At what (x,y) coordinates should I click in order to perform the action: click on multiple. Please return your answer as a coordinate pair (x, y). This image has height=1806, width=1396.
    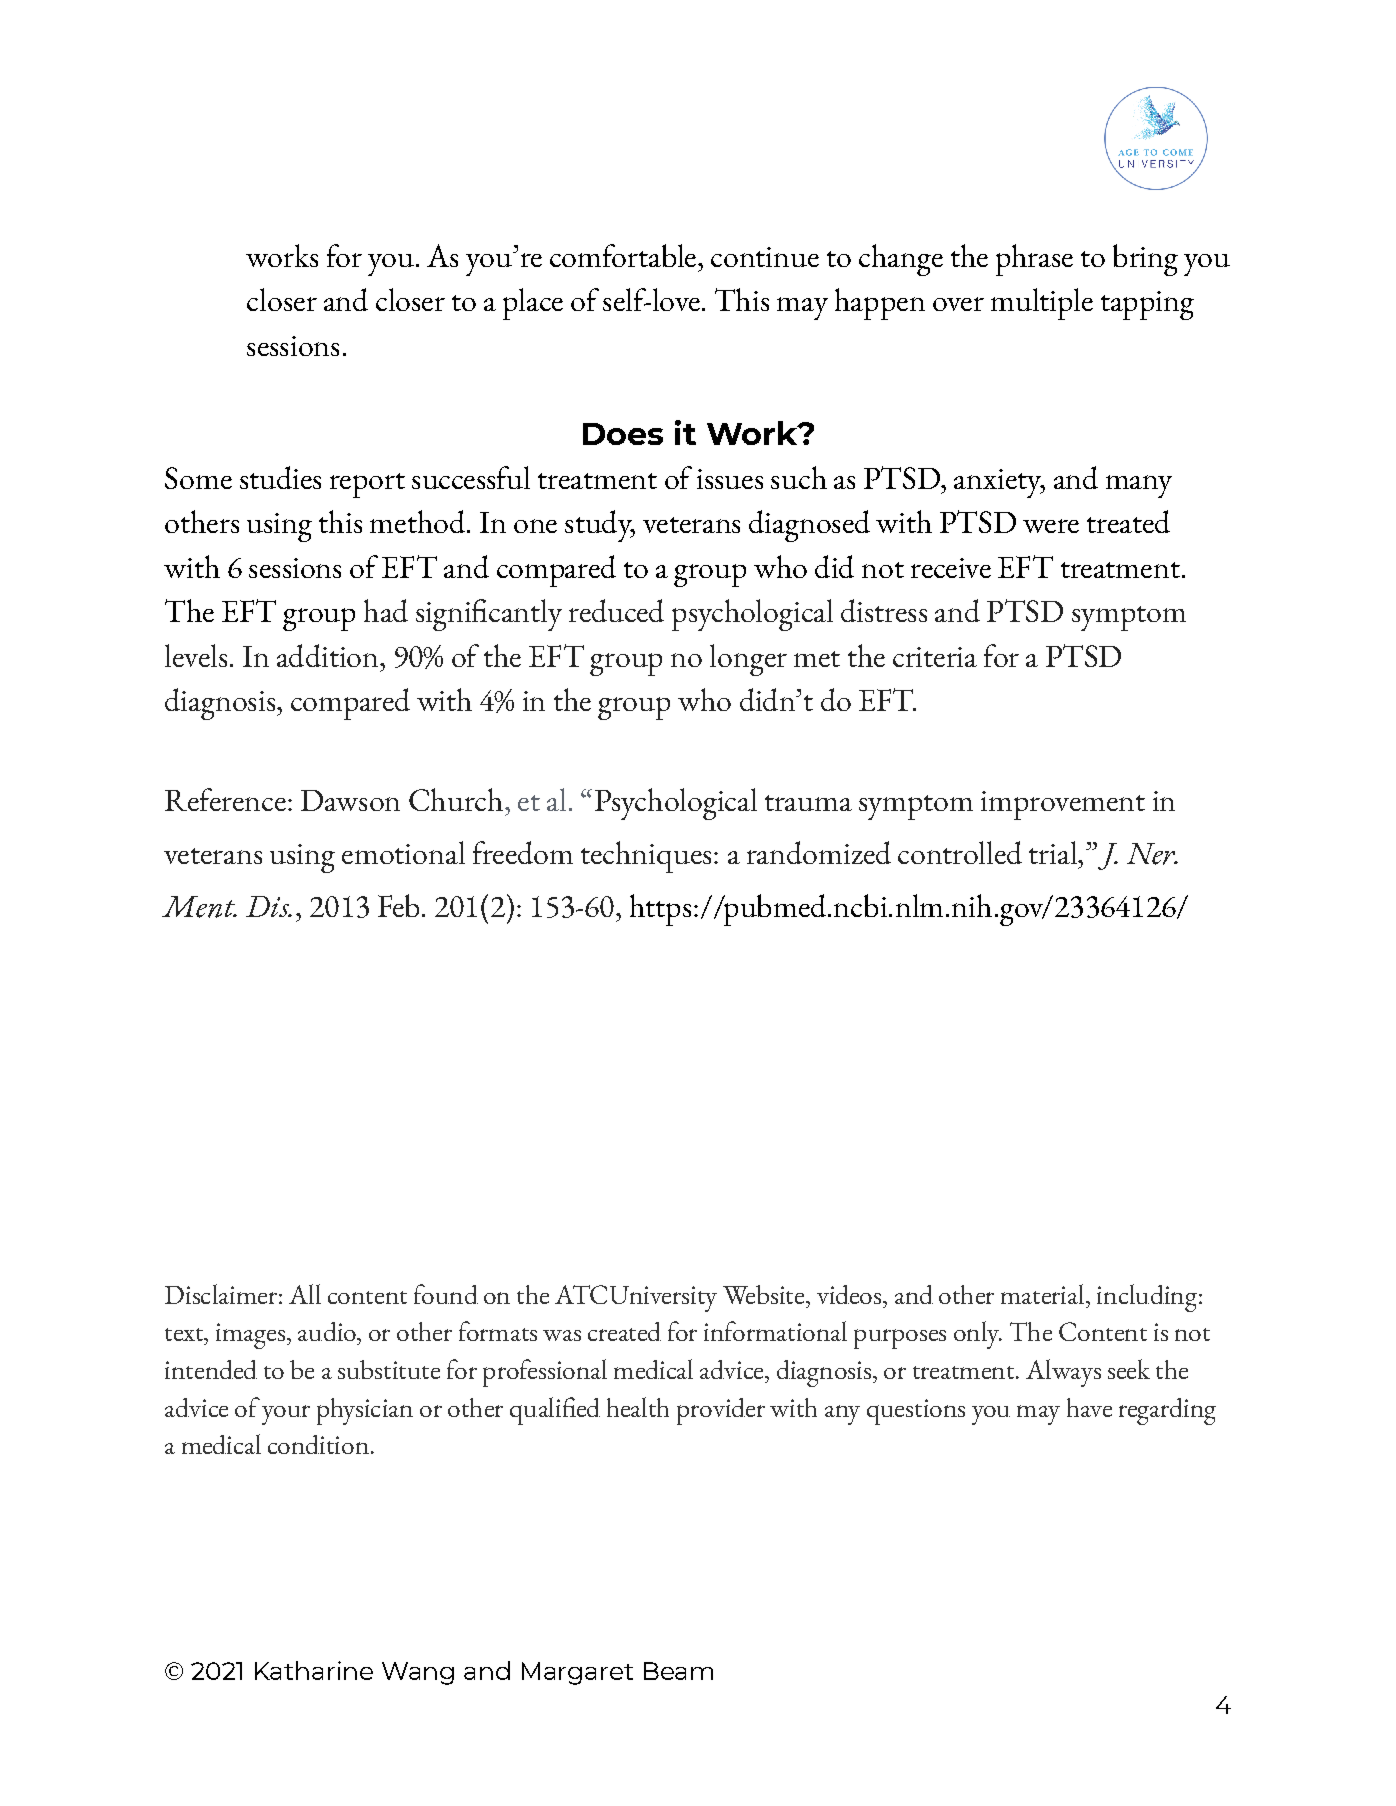
    Looking at the image, I should click on (1042, 304).
